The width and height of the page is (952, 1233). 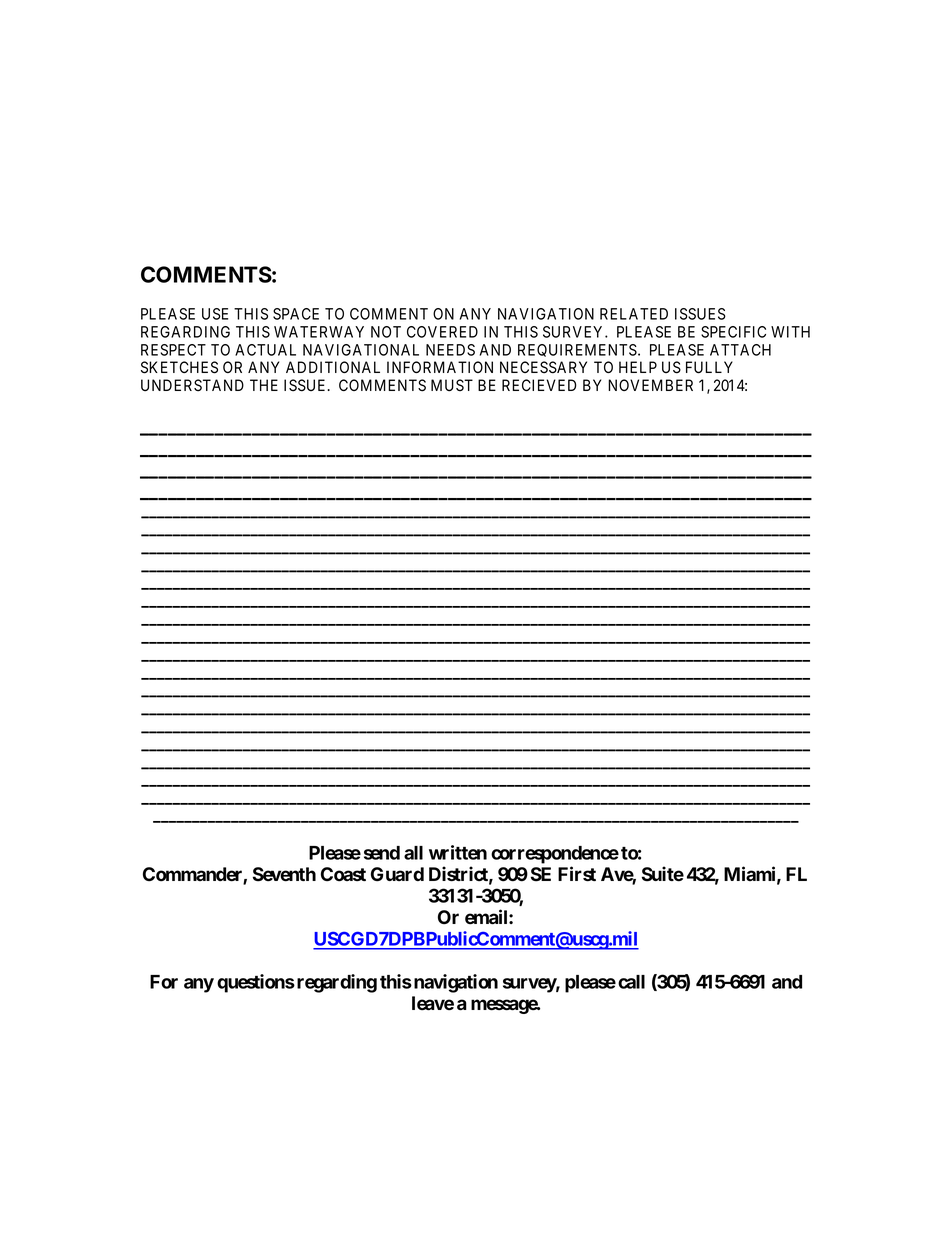 I want to click on Seventh, so click(x=284, y=874).
